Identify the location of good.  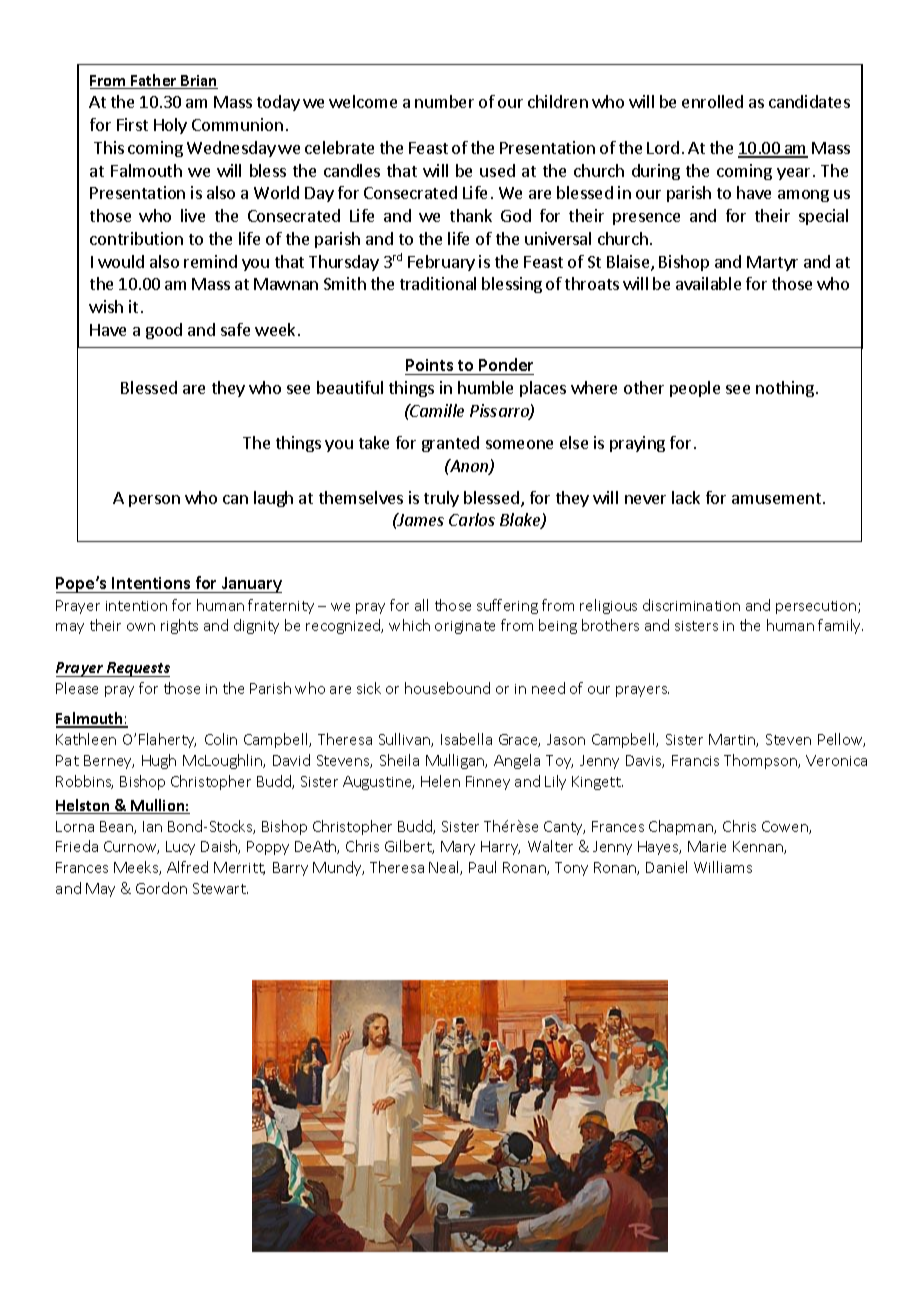
(164, 331).
